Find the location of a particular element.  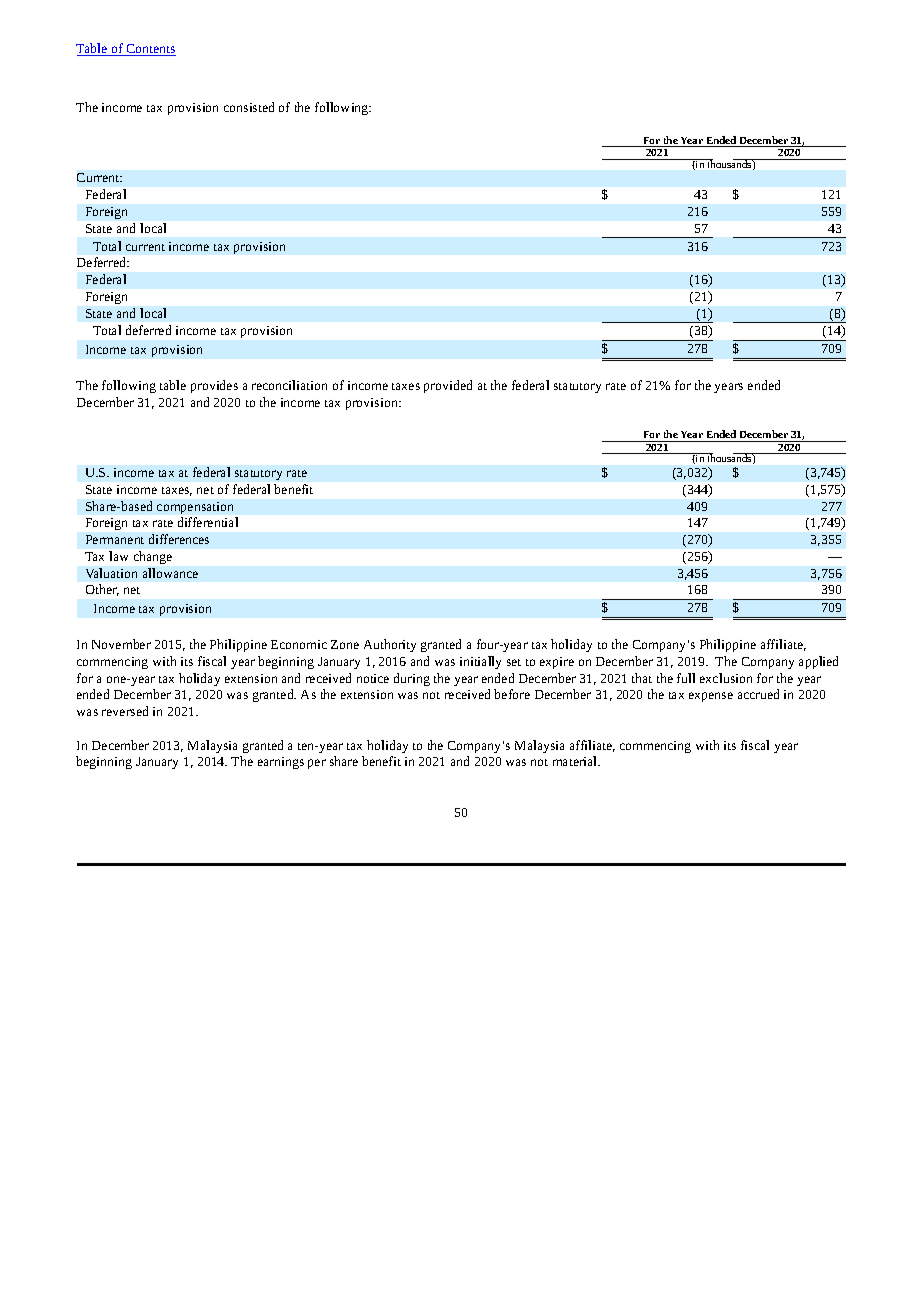

consisted is located at coordinates (249, 107).
